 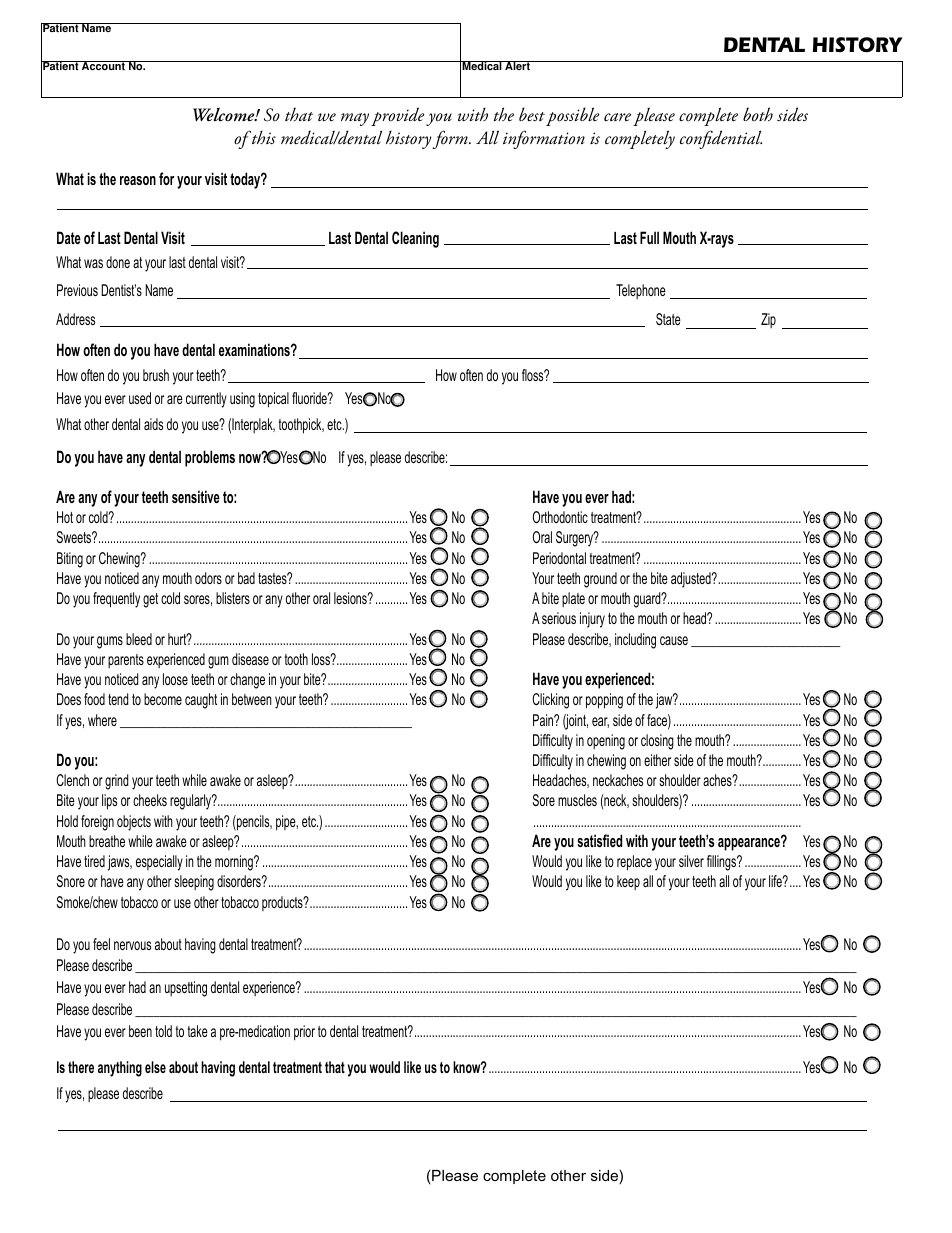 What do you see at coordinates (721, 139) in the screenshot?
I see `confidential` at bounding box center [721, 139].
